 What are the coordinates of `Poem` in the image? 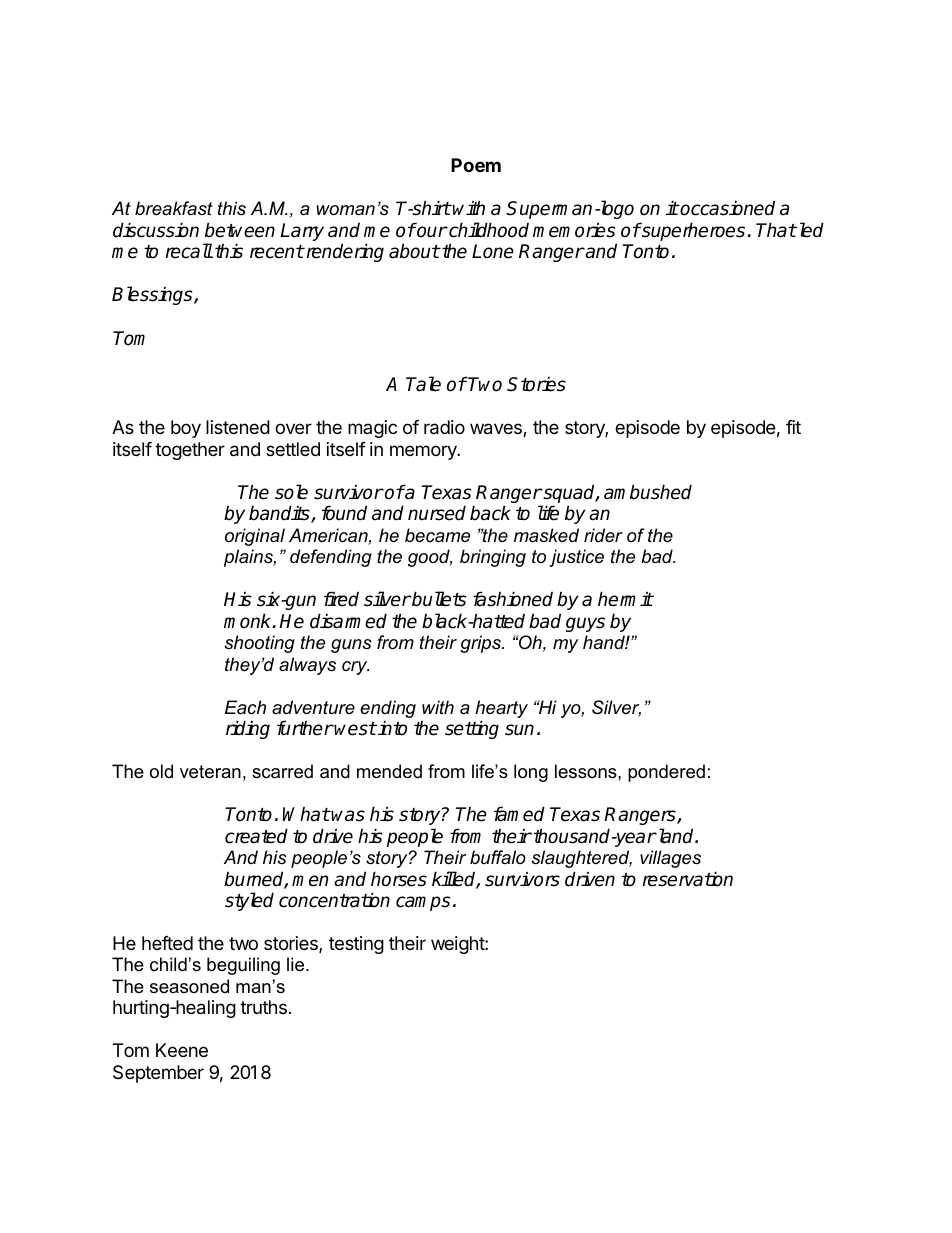 It's located at (476, 165).
